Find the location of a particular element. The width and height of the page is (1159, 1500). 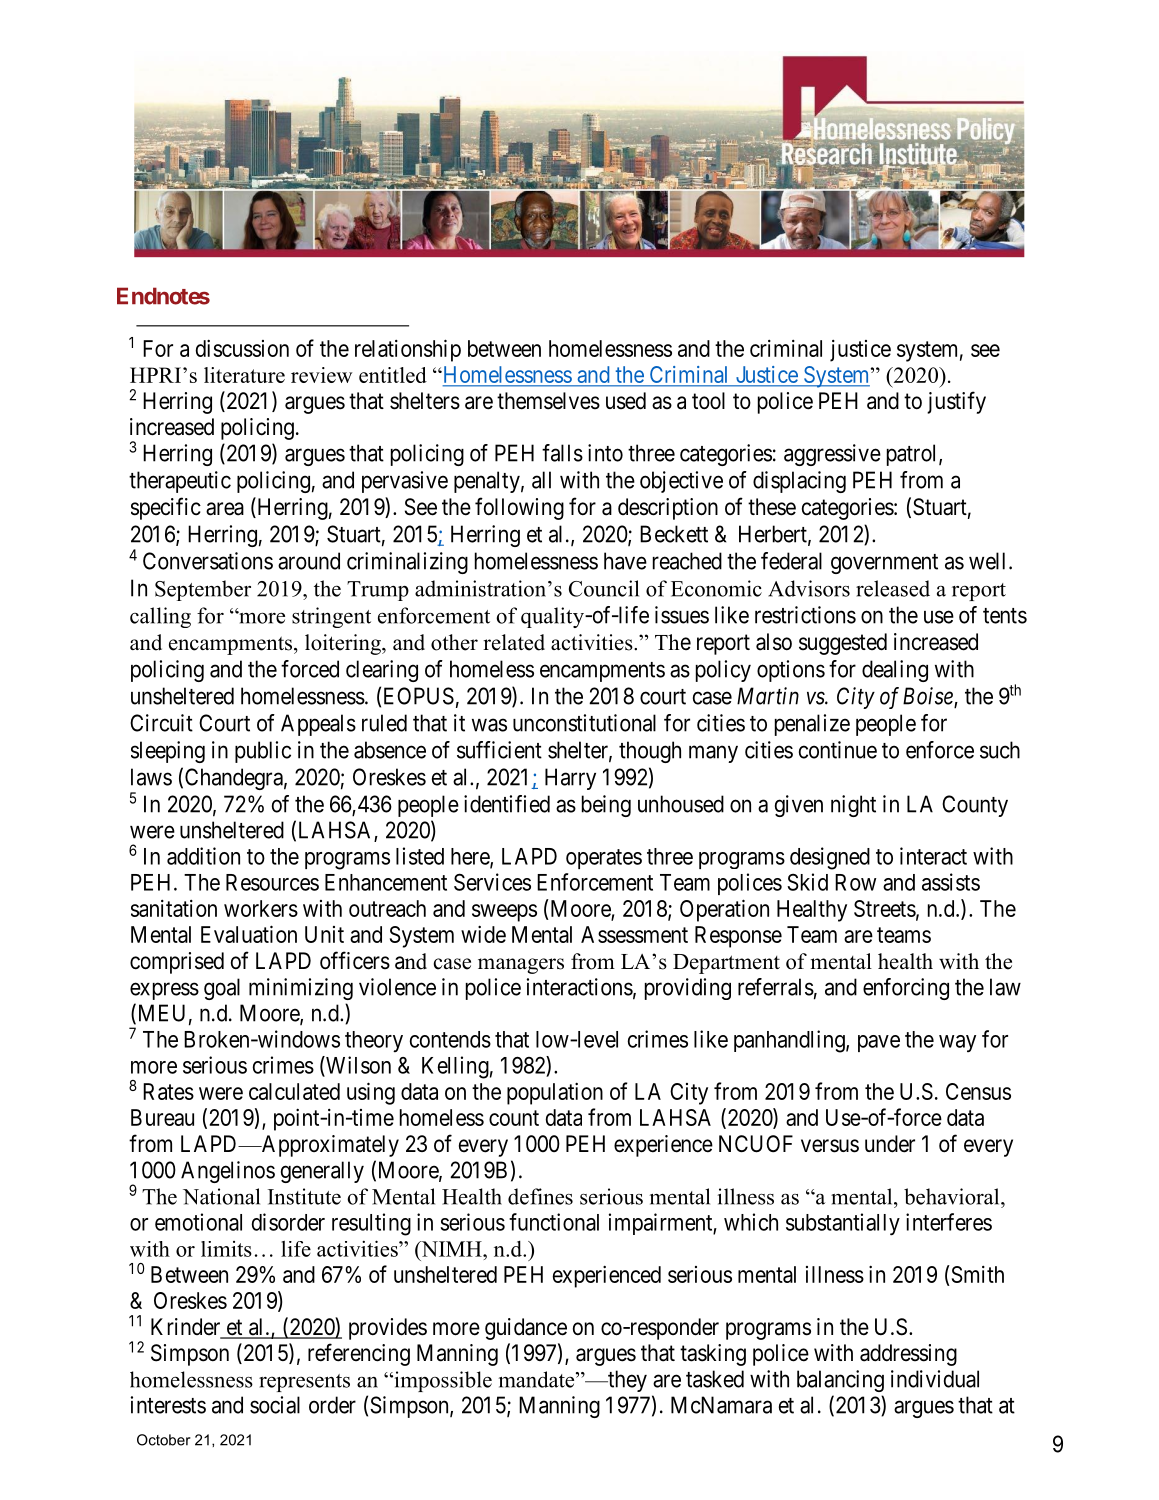

public is located at coordinates (263, 752).
